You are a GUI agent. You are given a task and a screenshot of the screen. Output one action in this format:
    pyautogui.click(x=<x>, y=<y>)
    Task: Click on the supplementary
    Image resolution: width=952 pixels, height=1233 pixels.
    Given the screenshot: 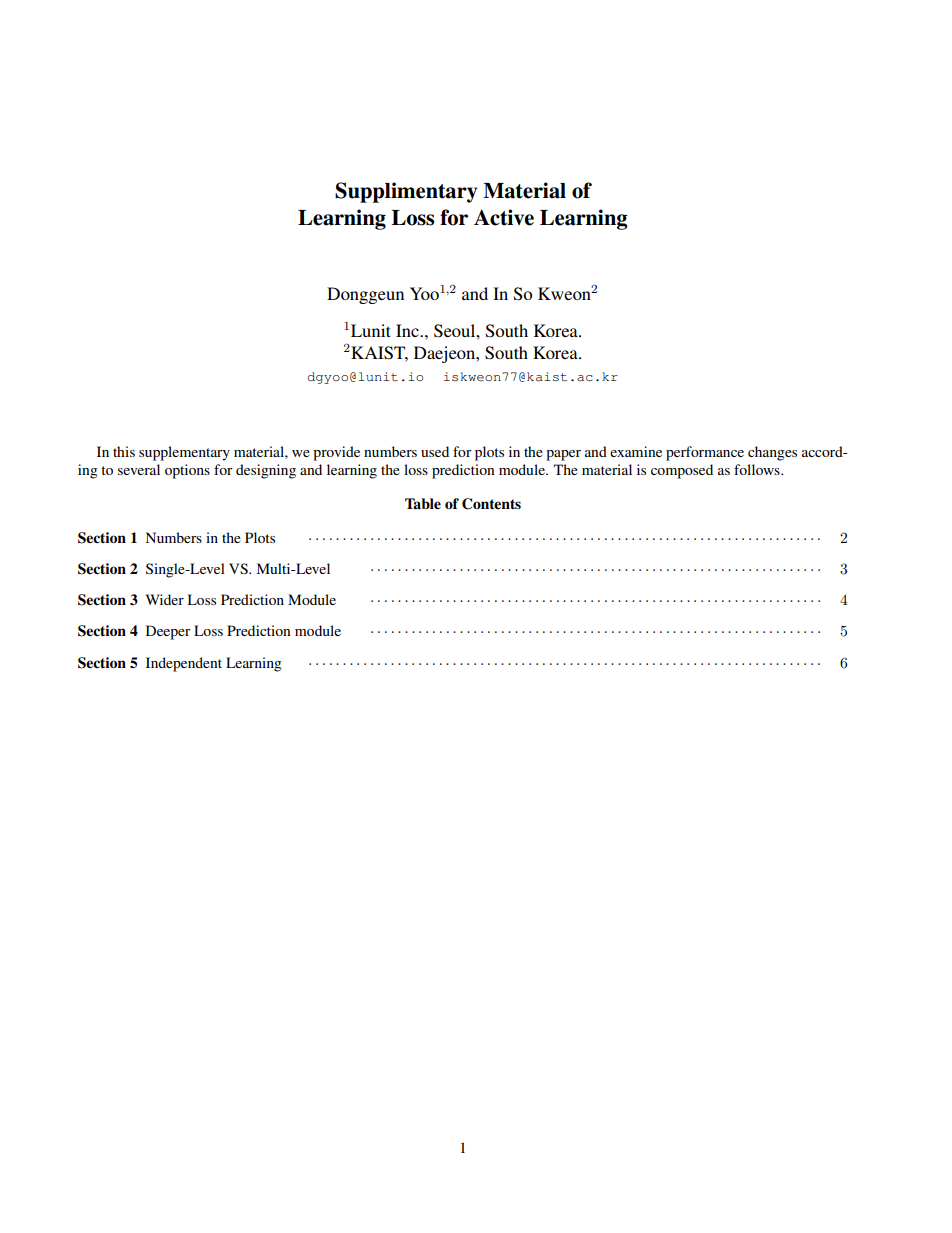 What is the action you would take?
    pyautogui.click(x=184, y=453)
